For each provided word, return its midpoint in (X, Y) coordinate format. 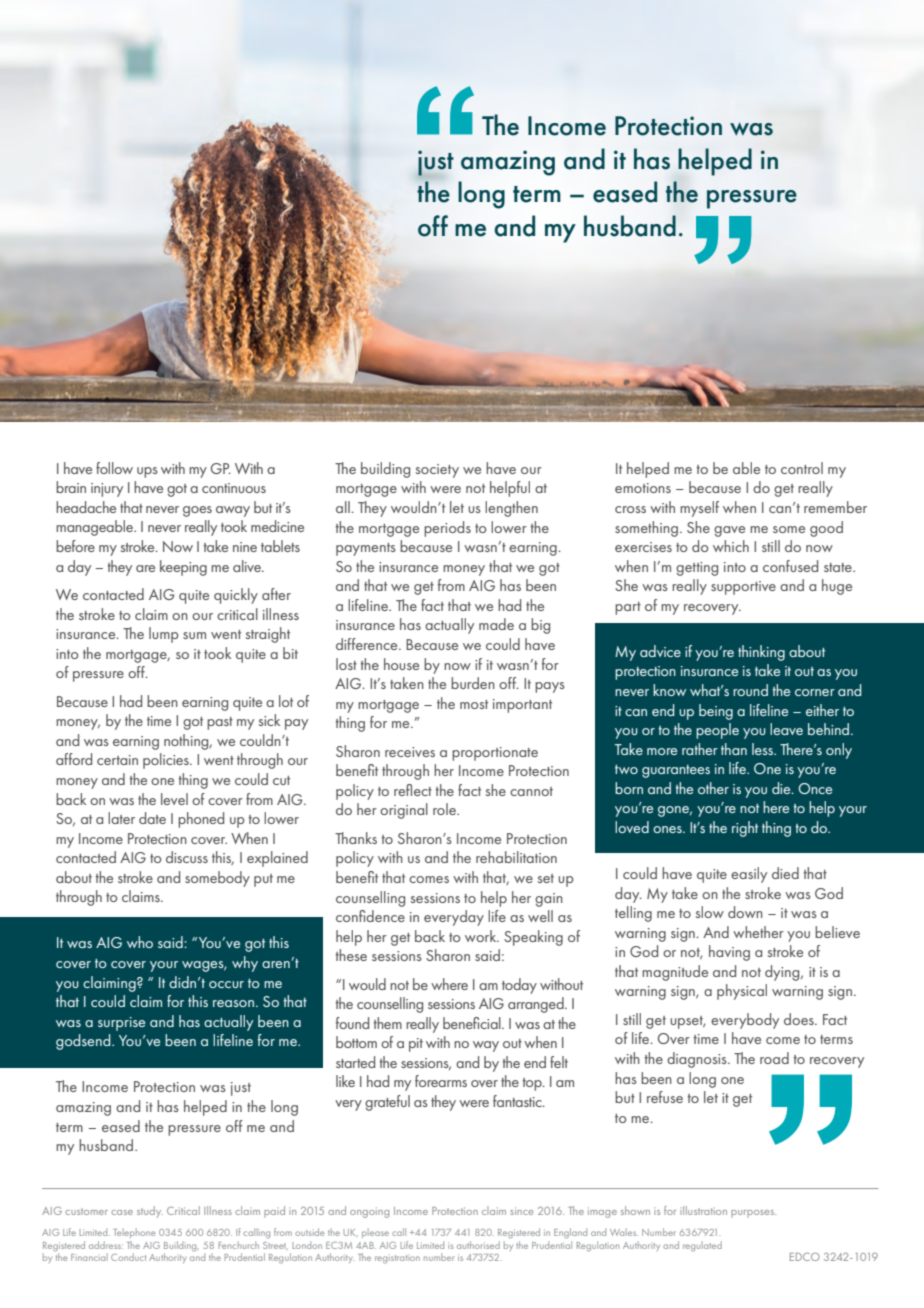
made (496, 624)
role (445, 809)
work (482, 936)
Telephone (134, 1233)
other (713, 788)
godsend (84, 1042)
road (774, 1058)
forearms (441, 1081)
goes (197, 511)
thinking (761, 653)
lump (164, 635)
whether (758, 932)
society (437, 471)
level (174, 799)
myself (699, 509)
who (140, 942)
